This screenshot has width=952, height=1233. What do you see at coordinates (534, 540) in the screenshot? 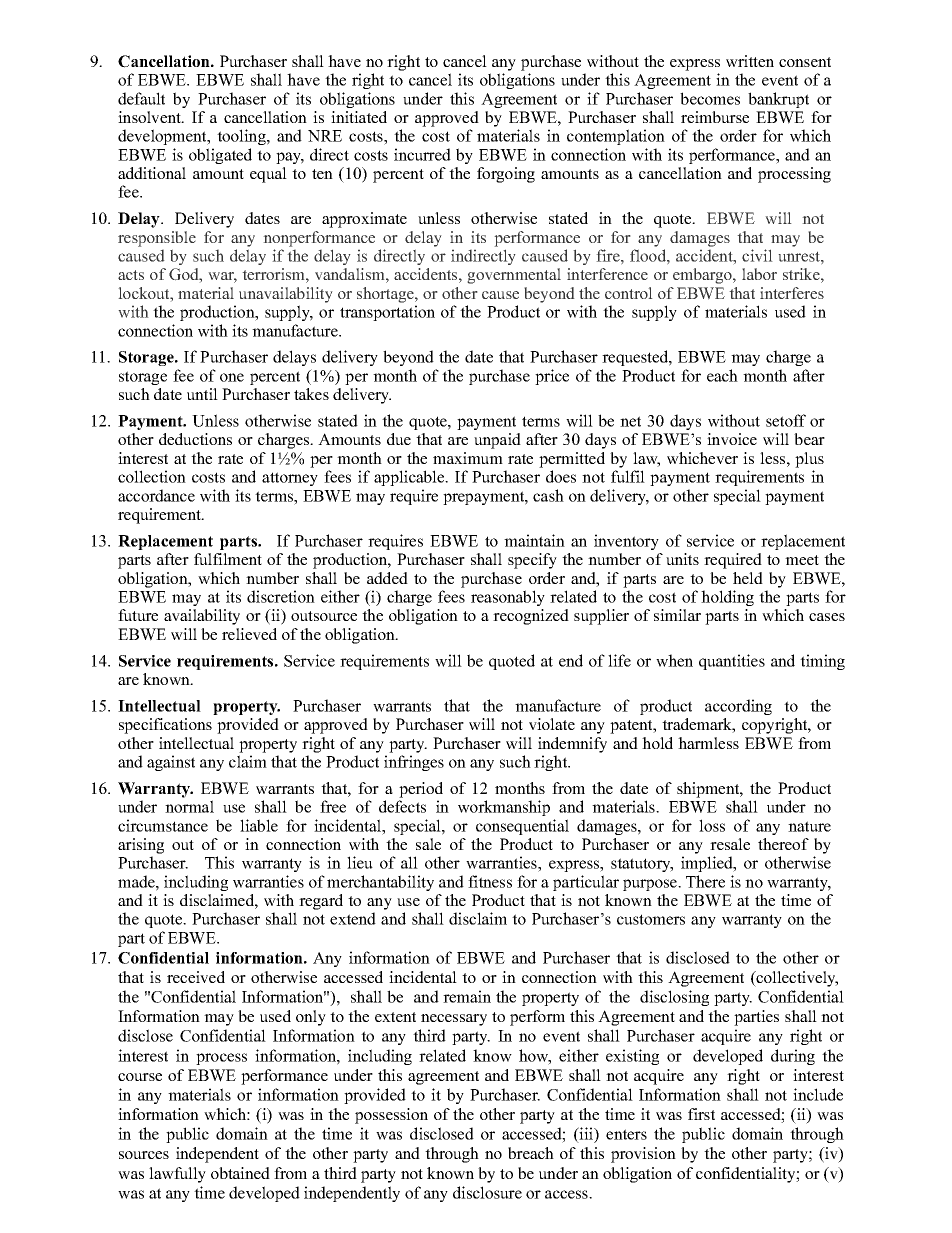
I see `maintain` at bounding box center [534, 540].
